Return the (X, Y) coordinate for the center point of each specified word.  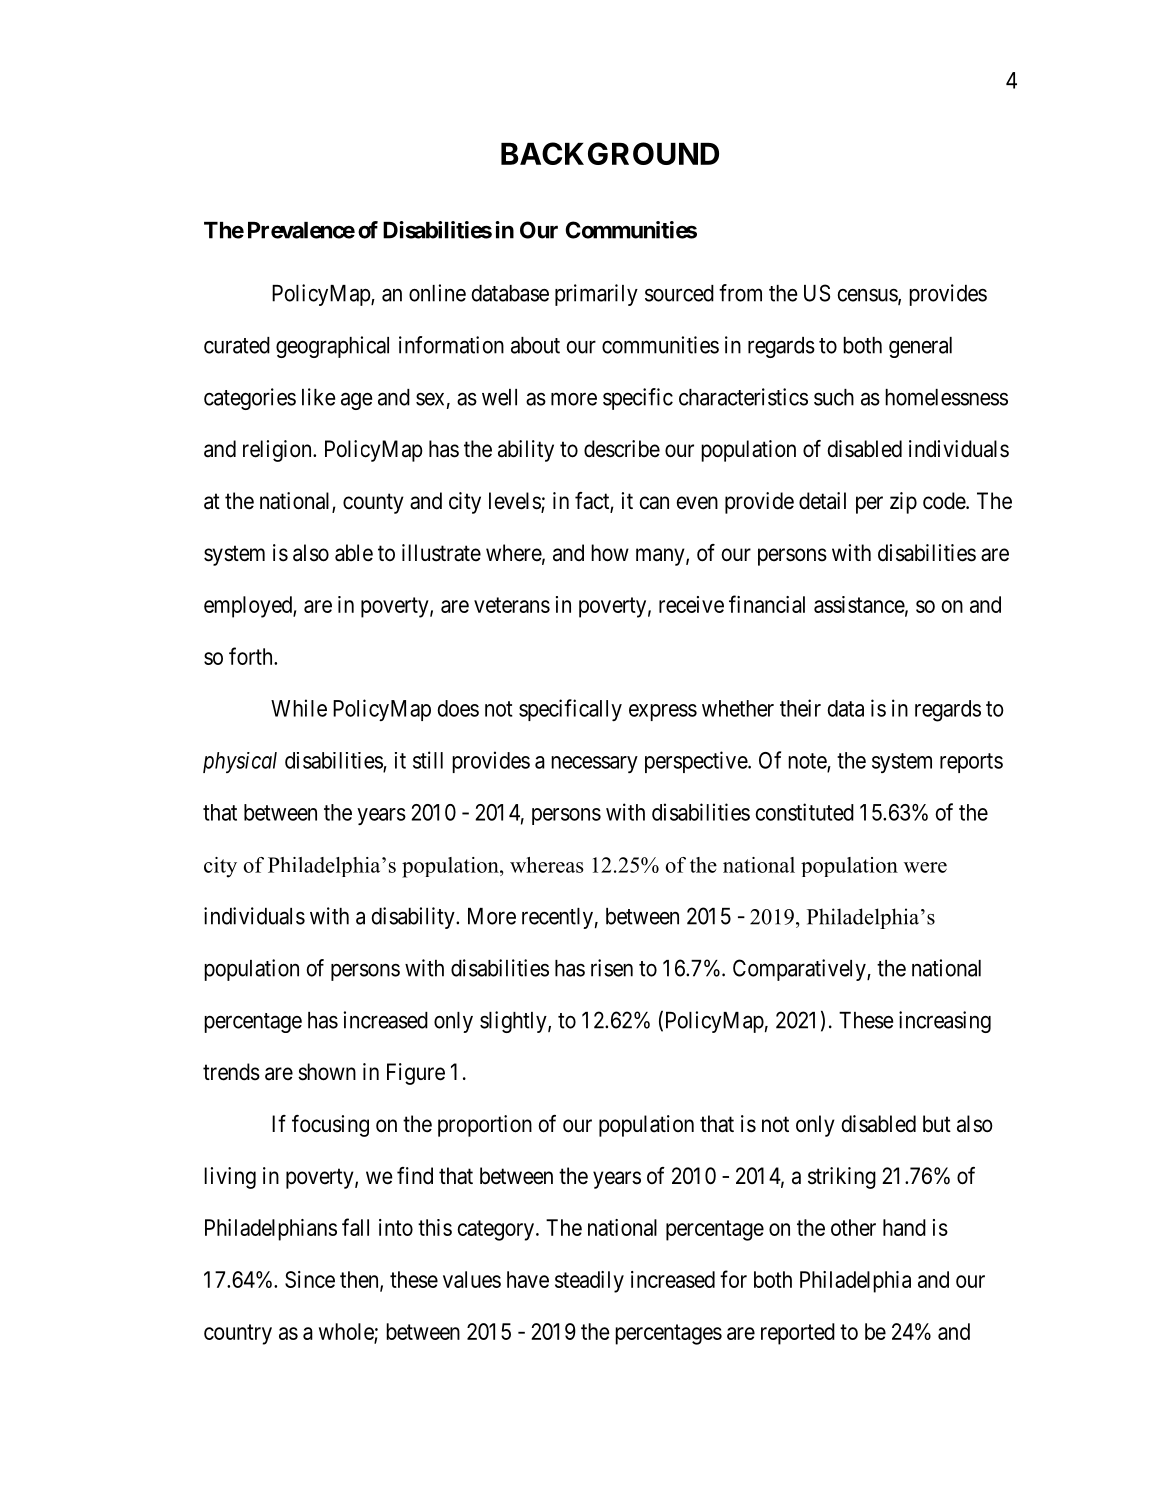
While (299, 708)
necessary (594, 764)
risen (612, 968)
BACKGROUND (610, 153)
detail (822, 501)
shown (327, 1072)
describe (622, 449)
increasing (945, 1022)
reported (798, 1334)
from (740, 293)
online (437, 293)
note (808, 762)
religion (278, 451)
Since (310, 1279)
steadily (589, 1282)
